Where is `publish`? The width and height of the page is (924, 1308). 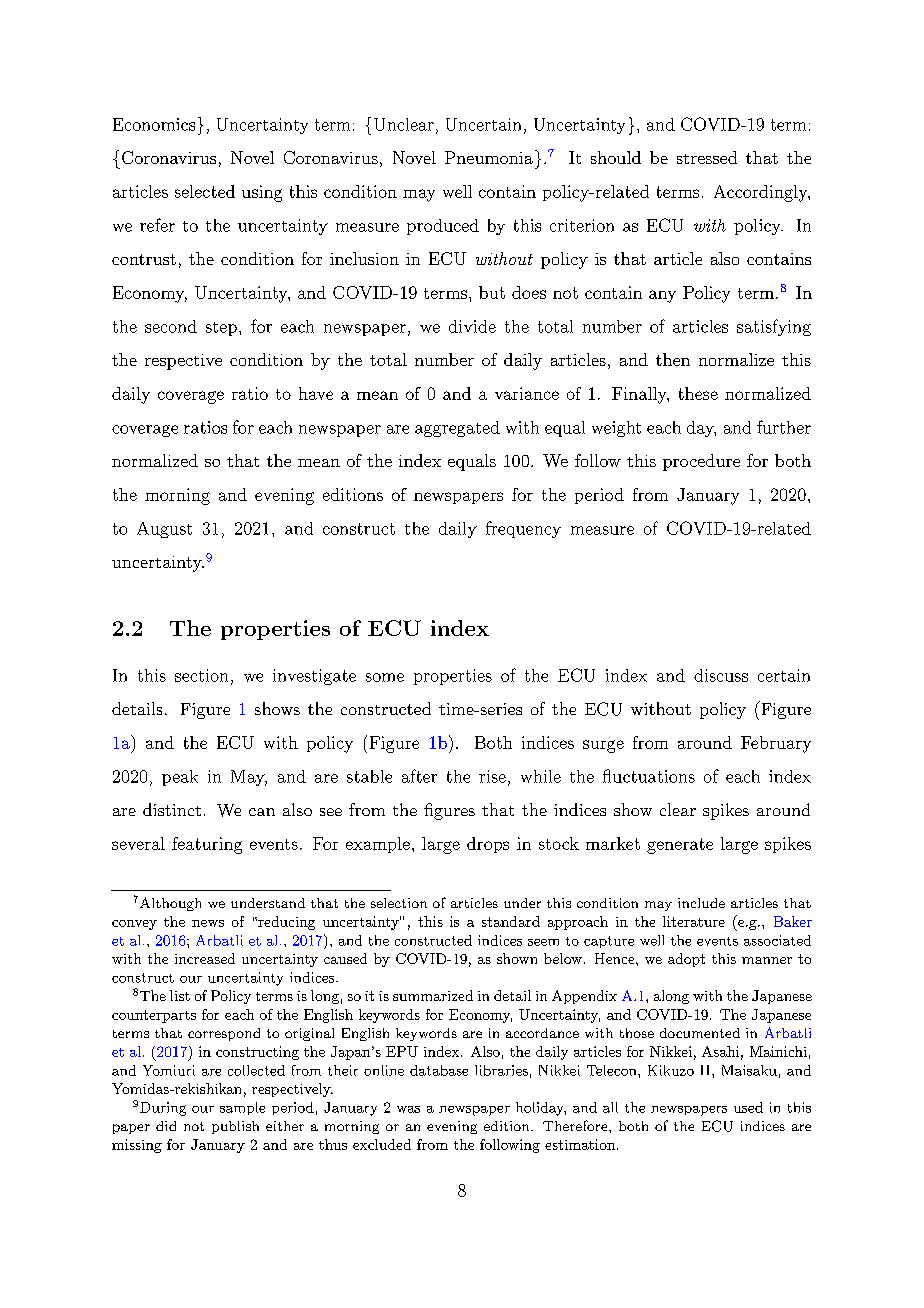
publish is located at coordinates (235, 1127).
